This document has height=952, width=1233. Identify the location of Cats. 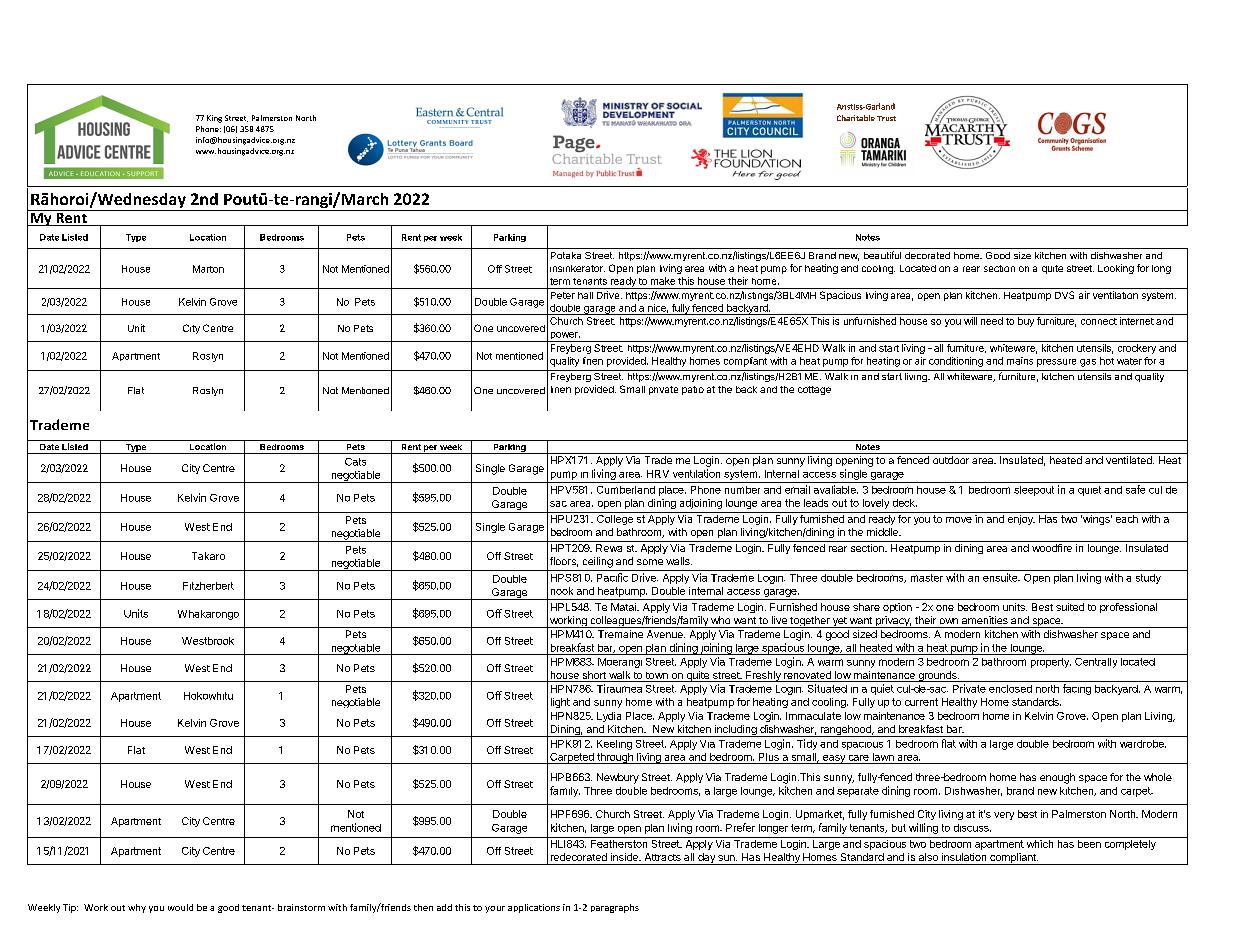
(355, 462).
